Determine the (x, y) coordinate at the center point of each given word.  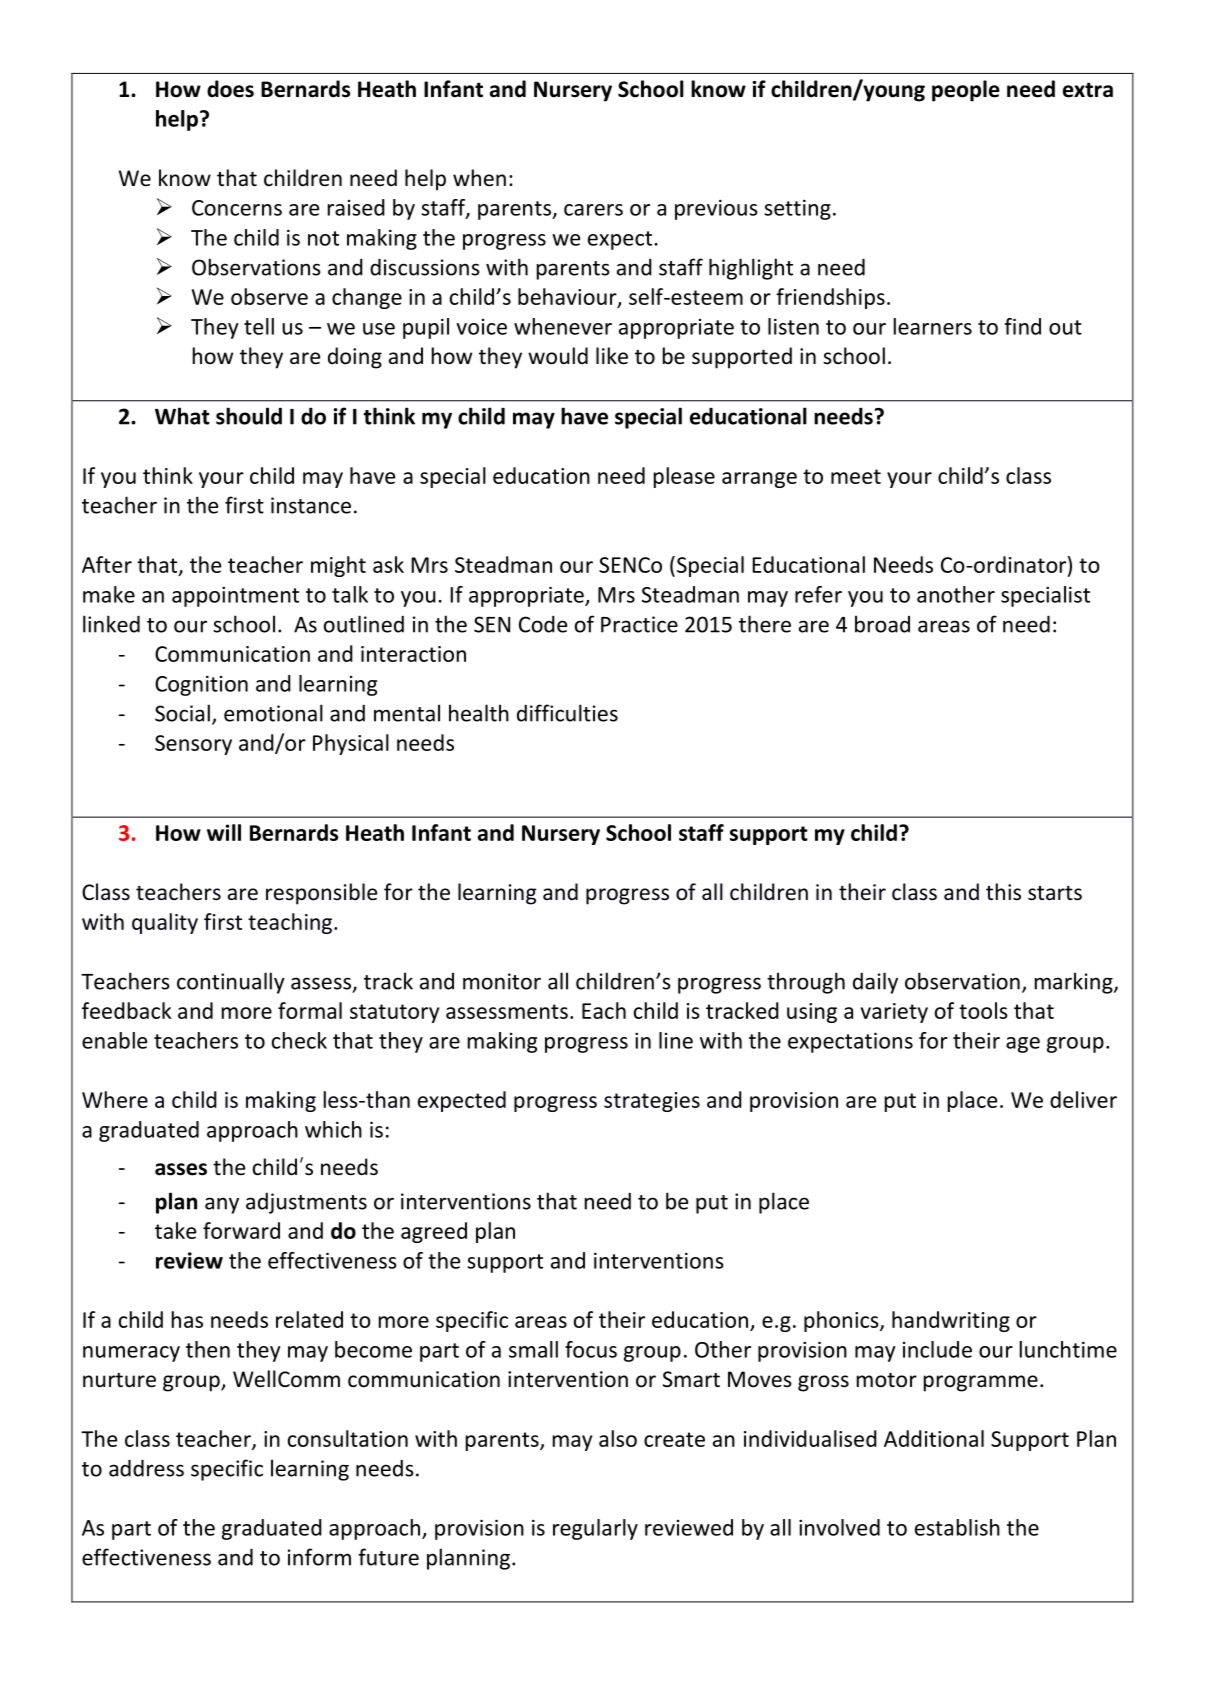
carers (593, 210)
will (224, 832)
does (230, 89)
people (966, 91)
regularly (595, 1529)
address (146, 1468)
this (1003, 892)
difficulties (567, 713)
